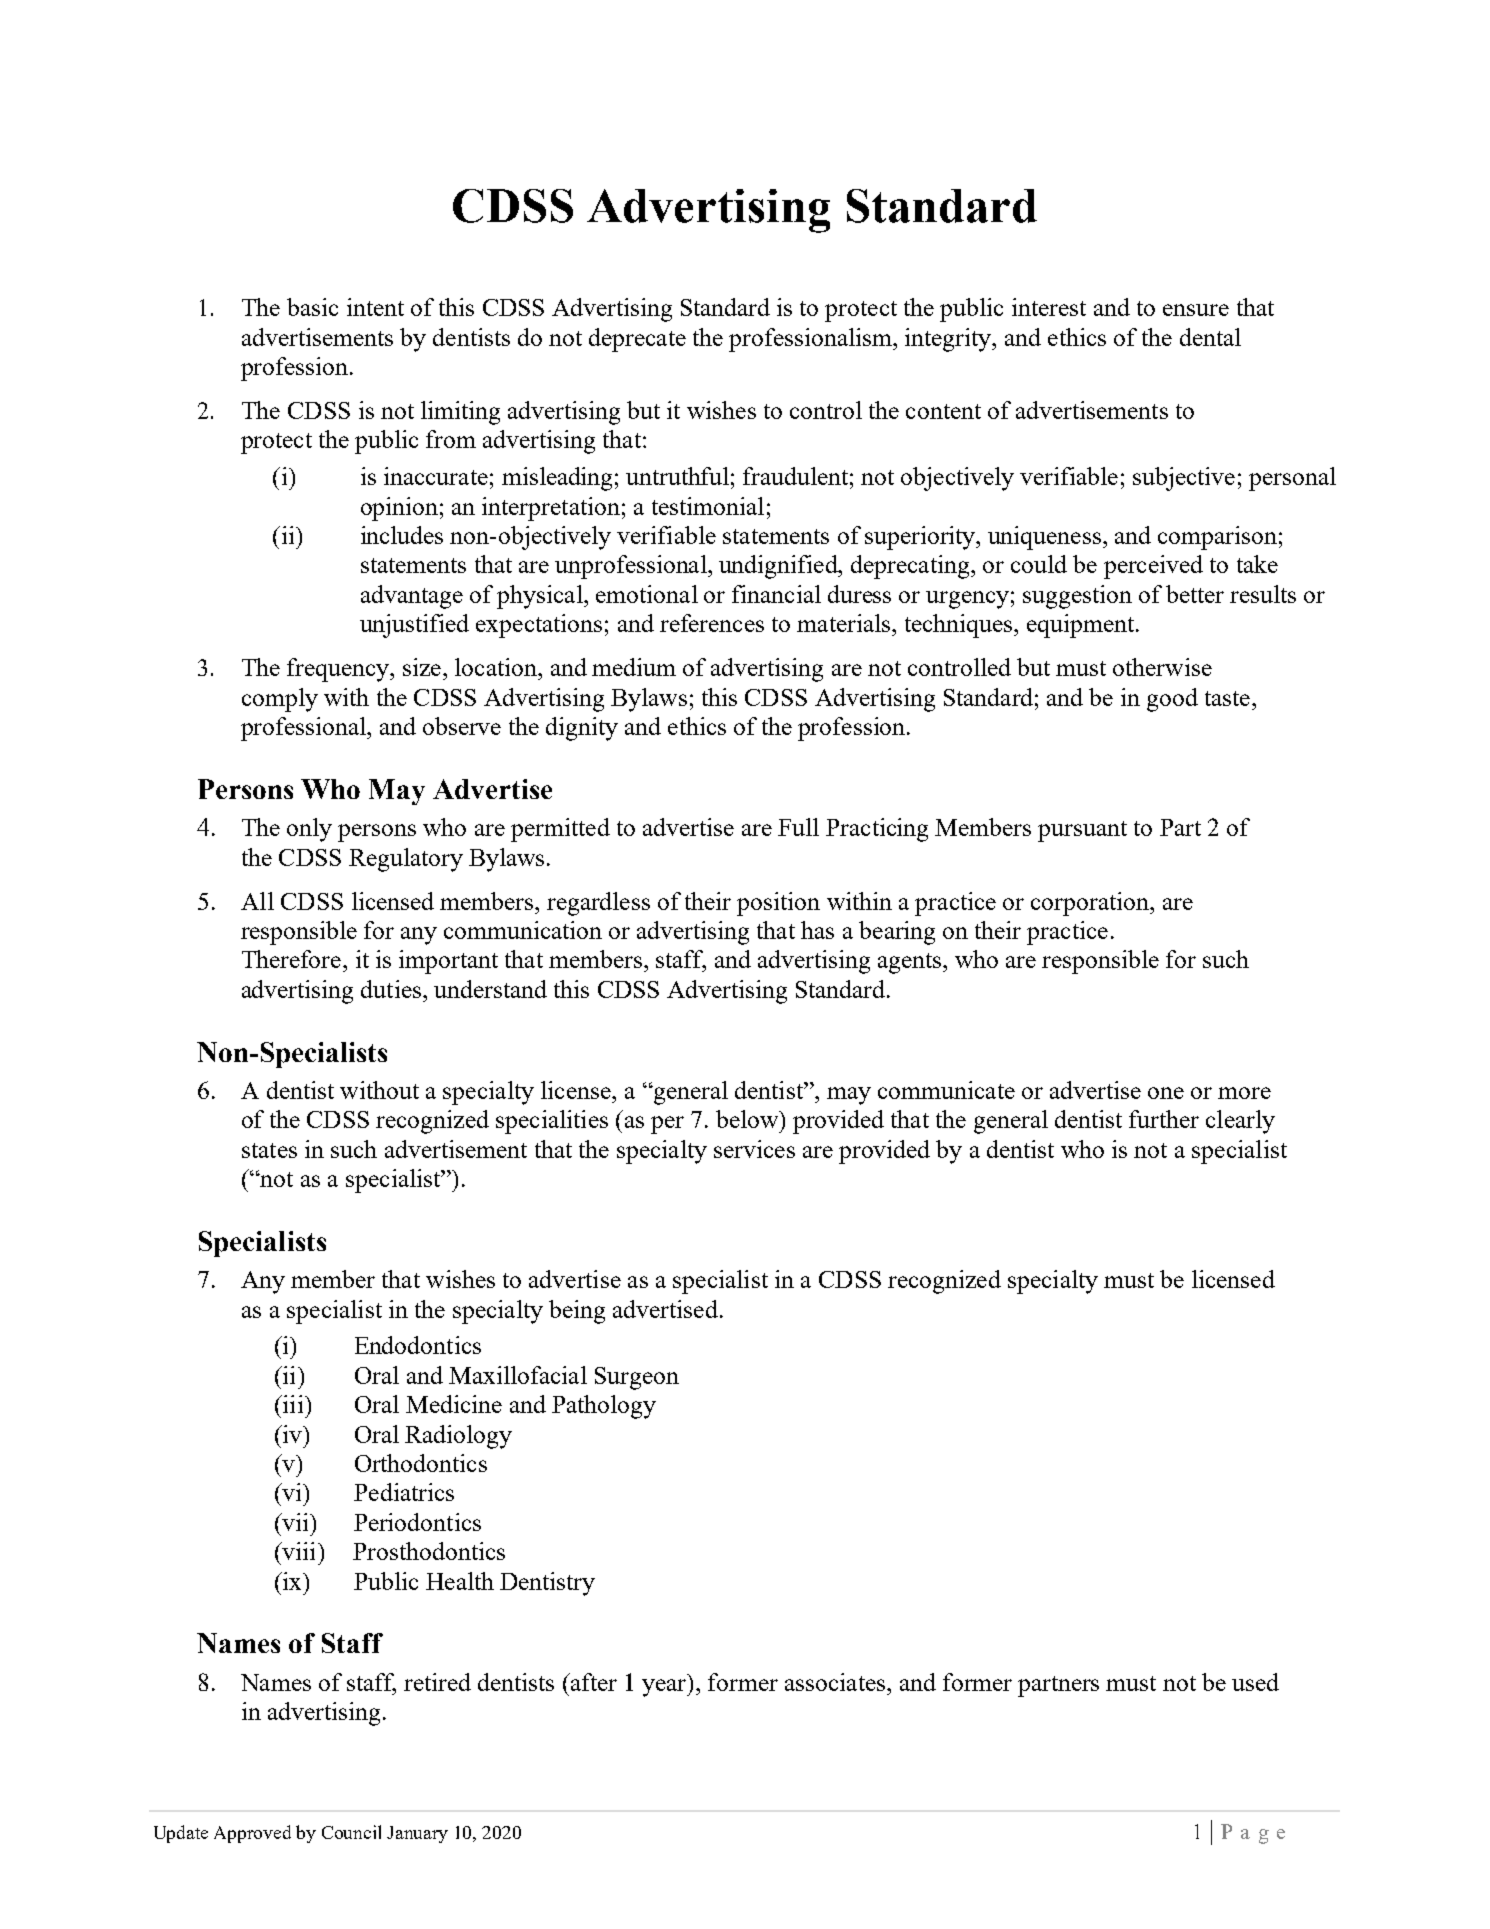  Describe the element at coordinates (637, 340) in the screenshot. I see `deprecate` at that location.
